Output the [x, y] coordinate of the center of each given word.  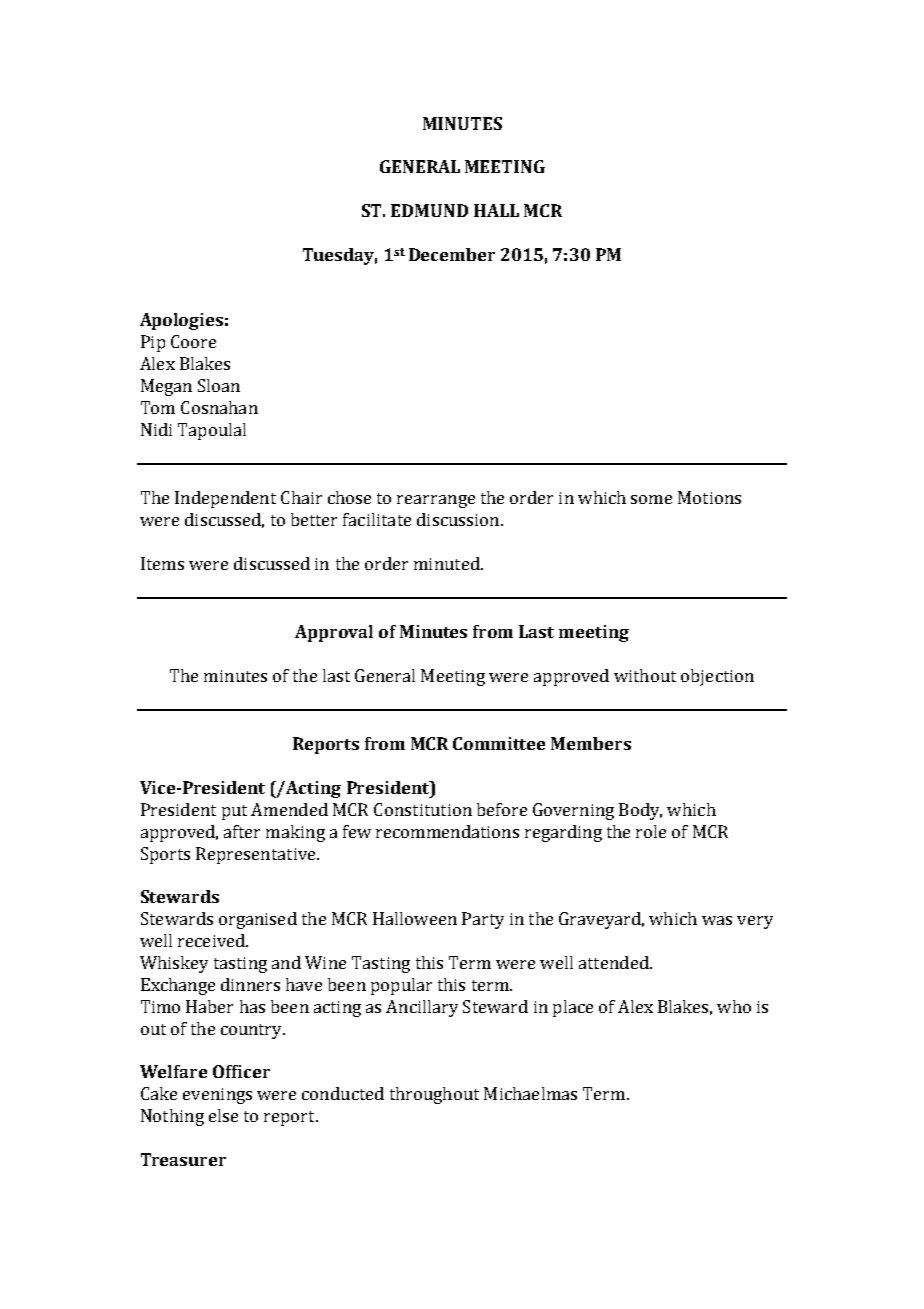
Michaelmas [530, 1093]
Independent [225, 499]
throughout [434, 1095]
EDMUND [429, 210]
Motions [709, 497]
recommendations [447, 831]
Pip [153, 343]
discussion [458, 519]
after [242, 831]
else [223, 1115]
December [452, 254]
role [651, 831]
